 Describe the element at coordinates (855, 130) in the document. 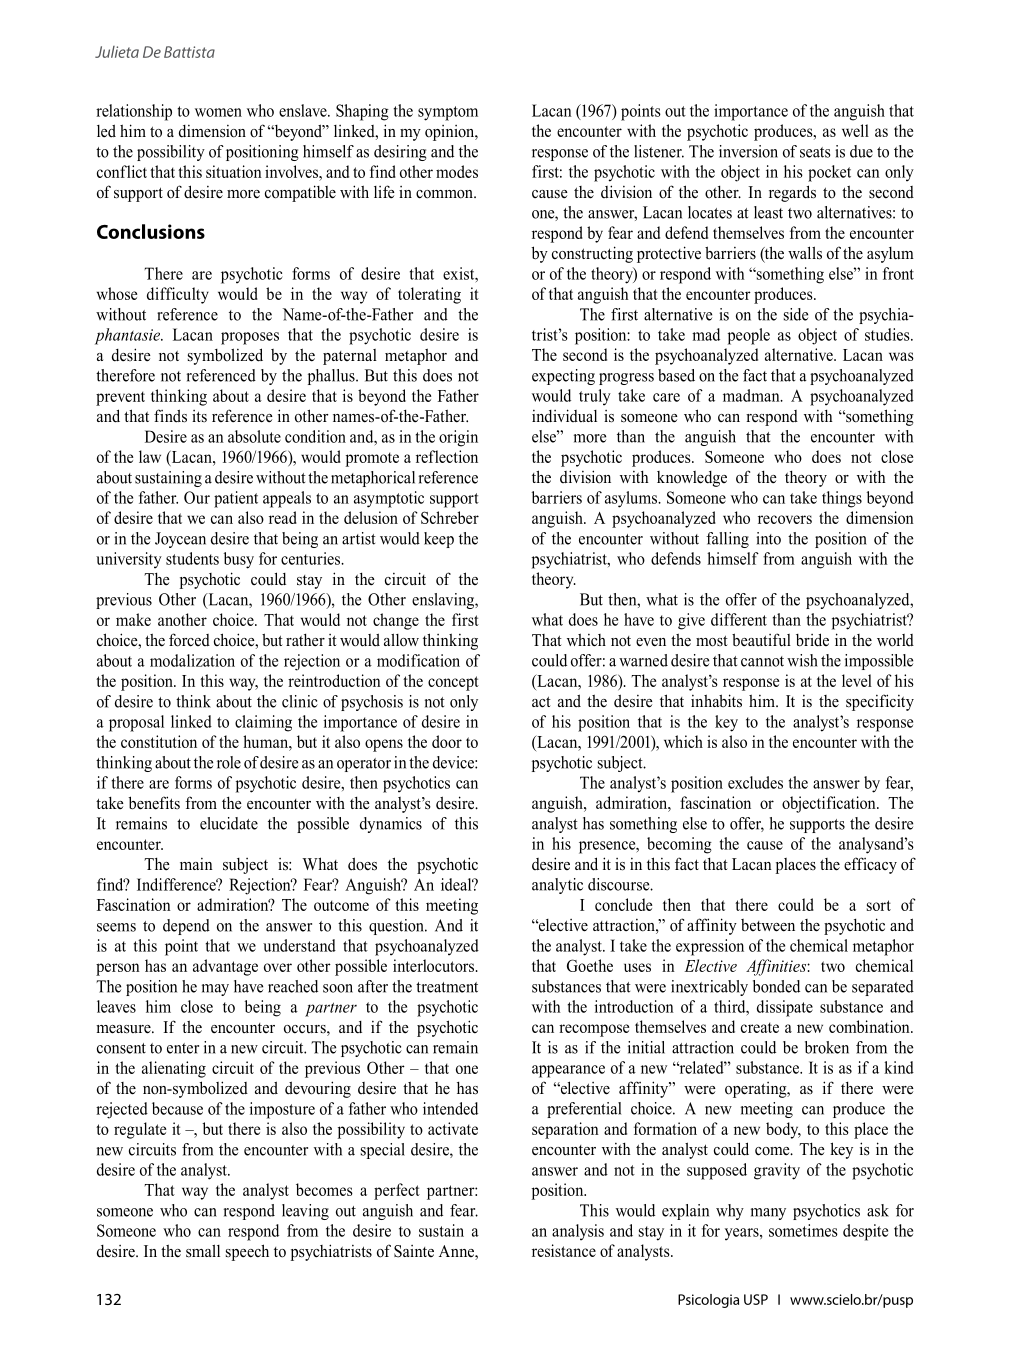

I see `well` at that location.
